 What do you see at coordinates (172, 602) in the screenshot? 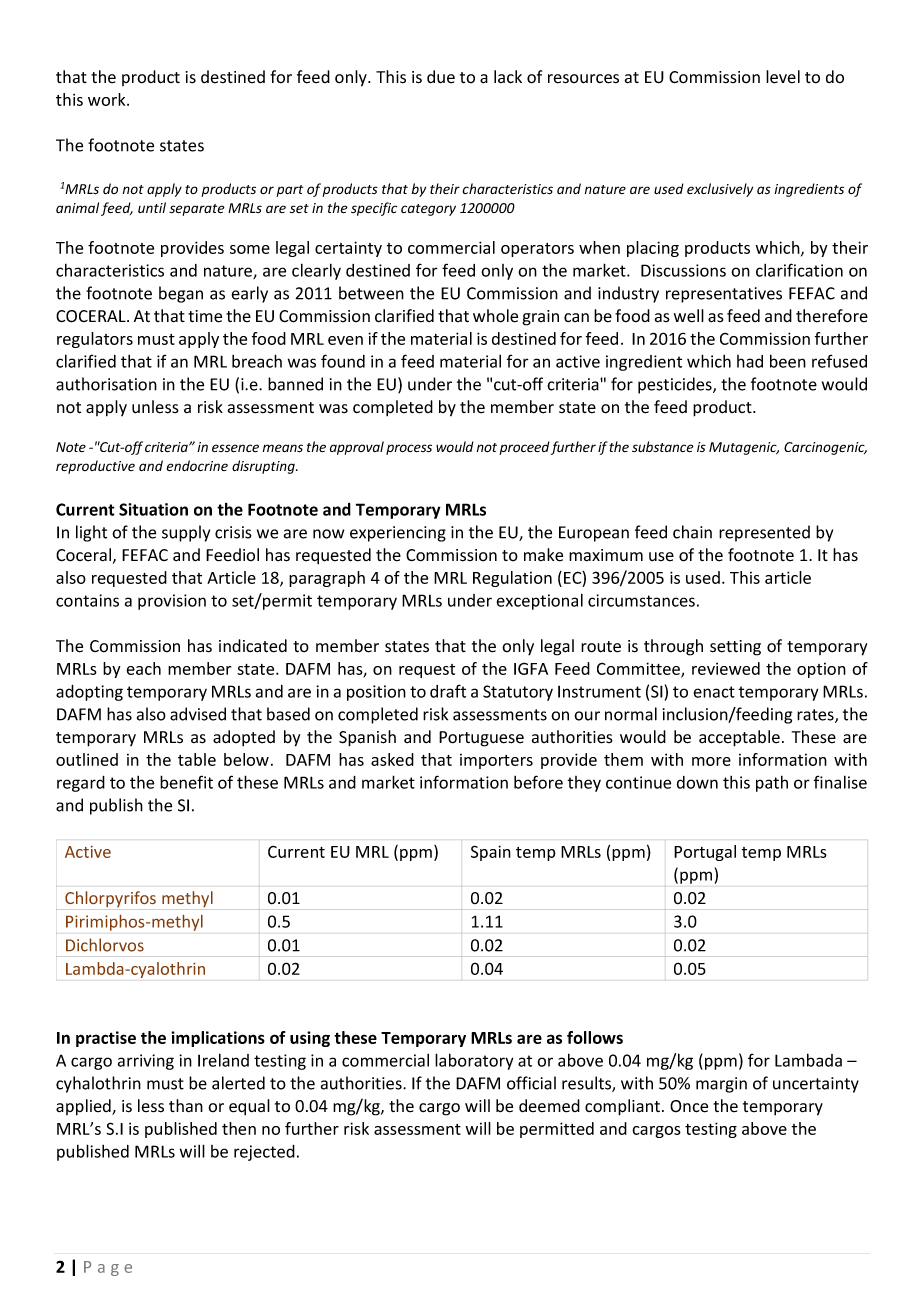
I see `provision` at bounding box center [172, 602].
